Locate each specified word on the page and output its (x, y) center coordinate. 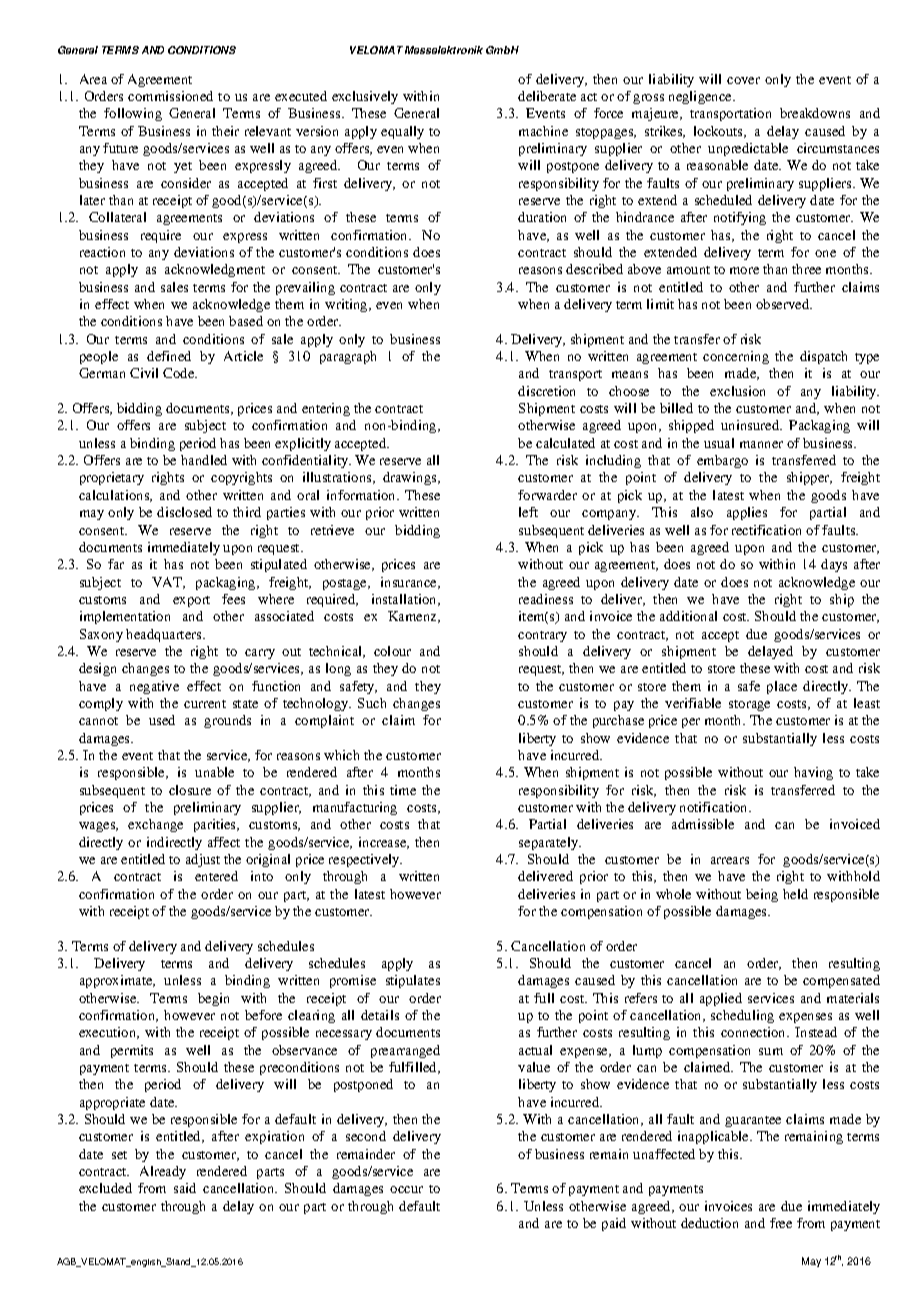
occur (406, 1189)
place (782, 687)
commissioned (170, 96)
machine (543, 131)
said (185, 1188)
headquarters (165, 635)
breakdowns (815, 113)
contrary (542, 636)
